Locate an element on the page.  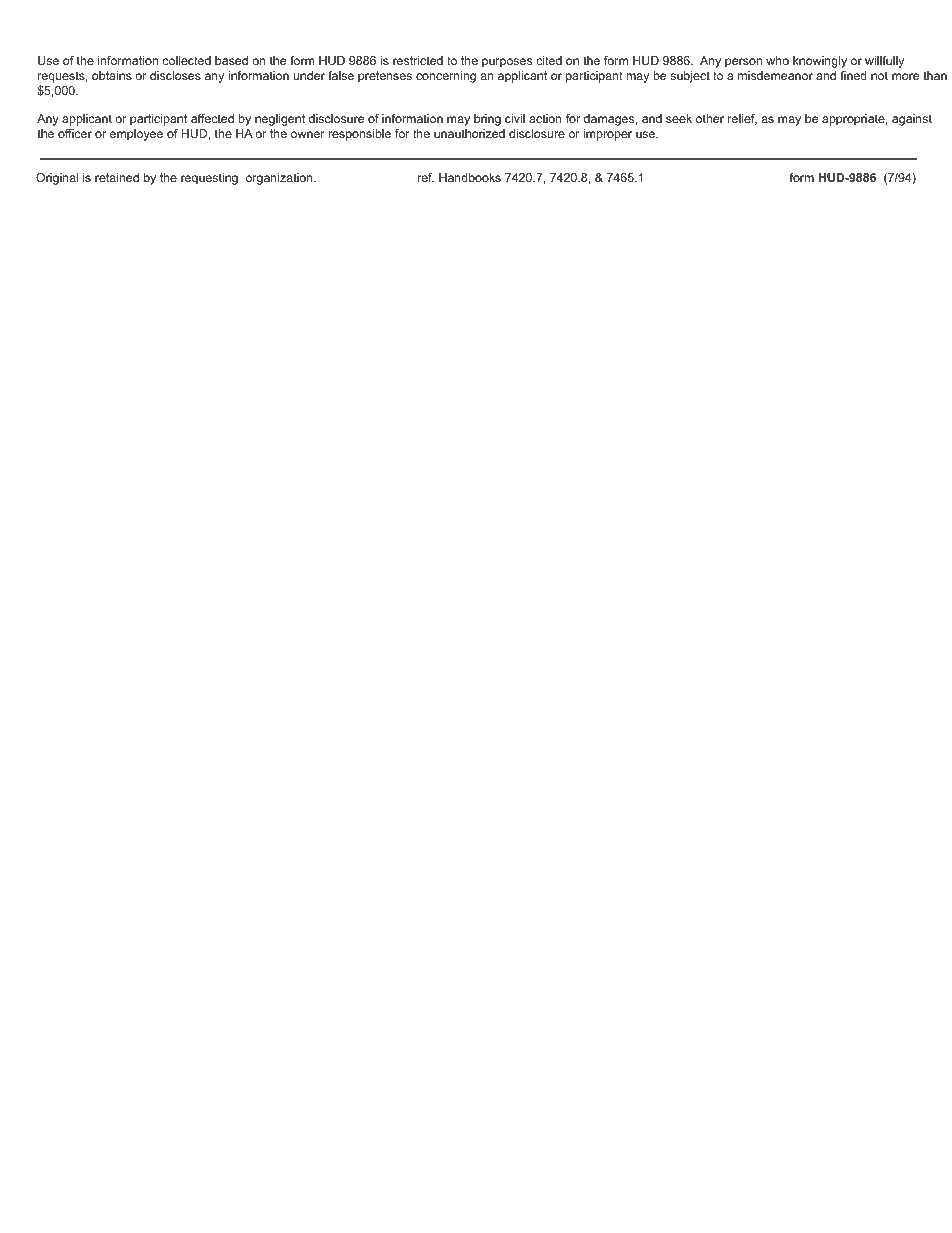
knowingly is located at coordinates (820, 62).
